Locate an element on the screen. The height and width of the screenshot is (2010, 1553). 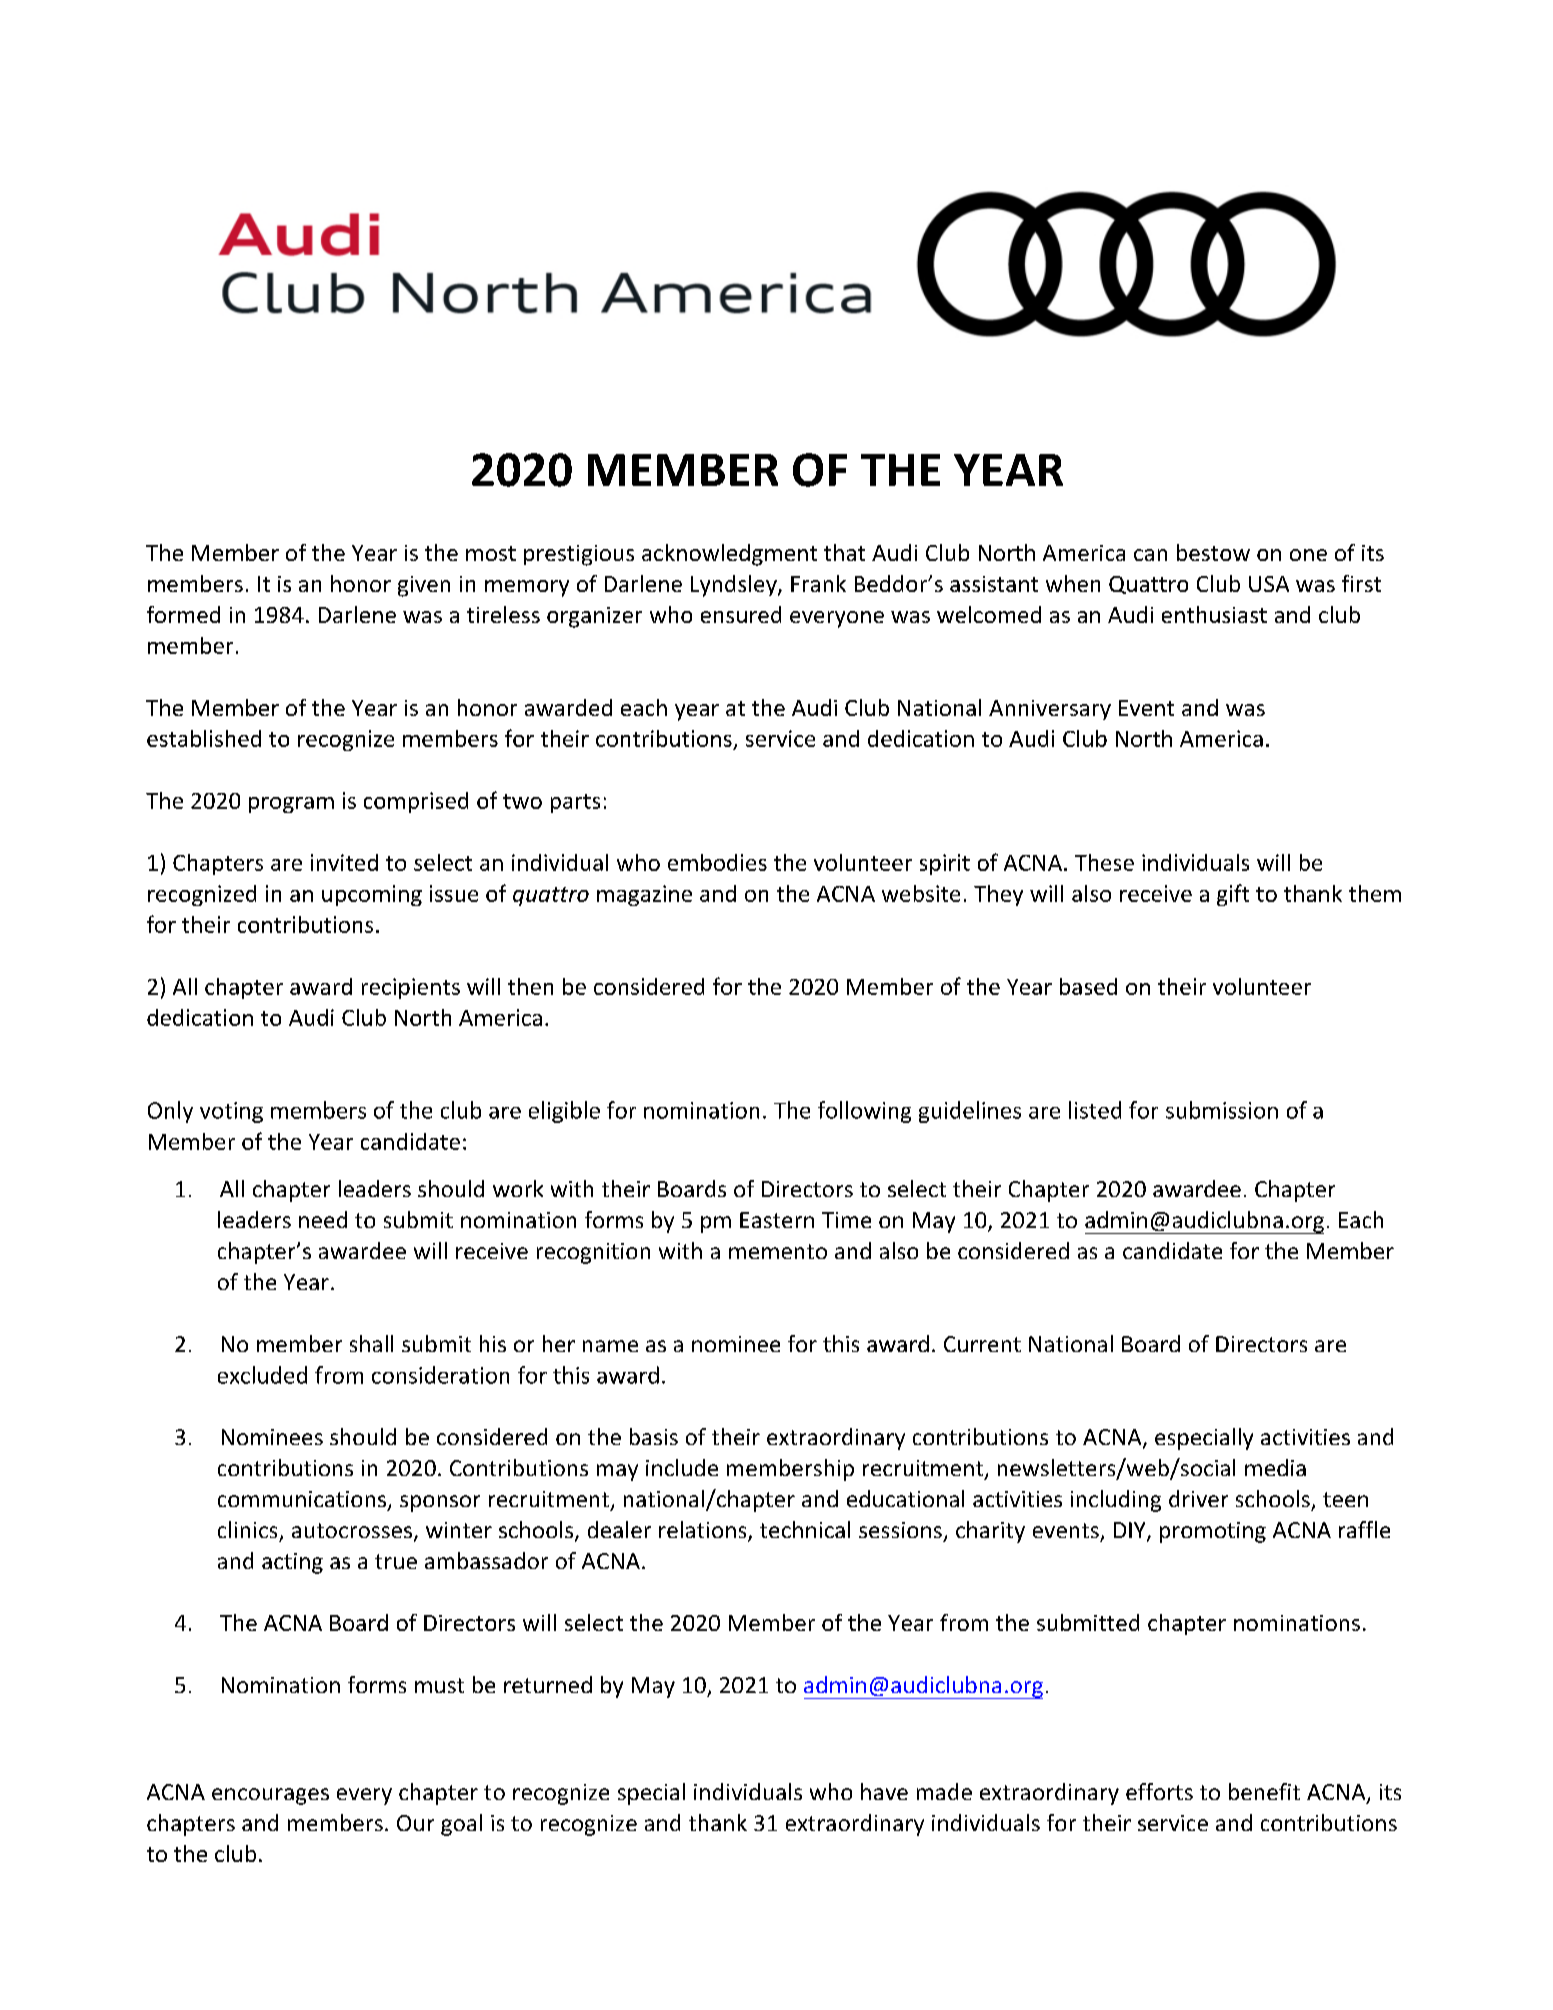
Eastern is located at coordinates (777, 1220).
